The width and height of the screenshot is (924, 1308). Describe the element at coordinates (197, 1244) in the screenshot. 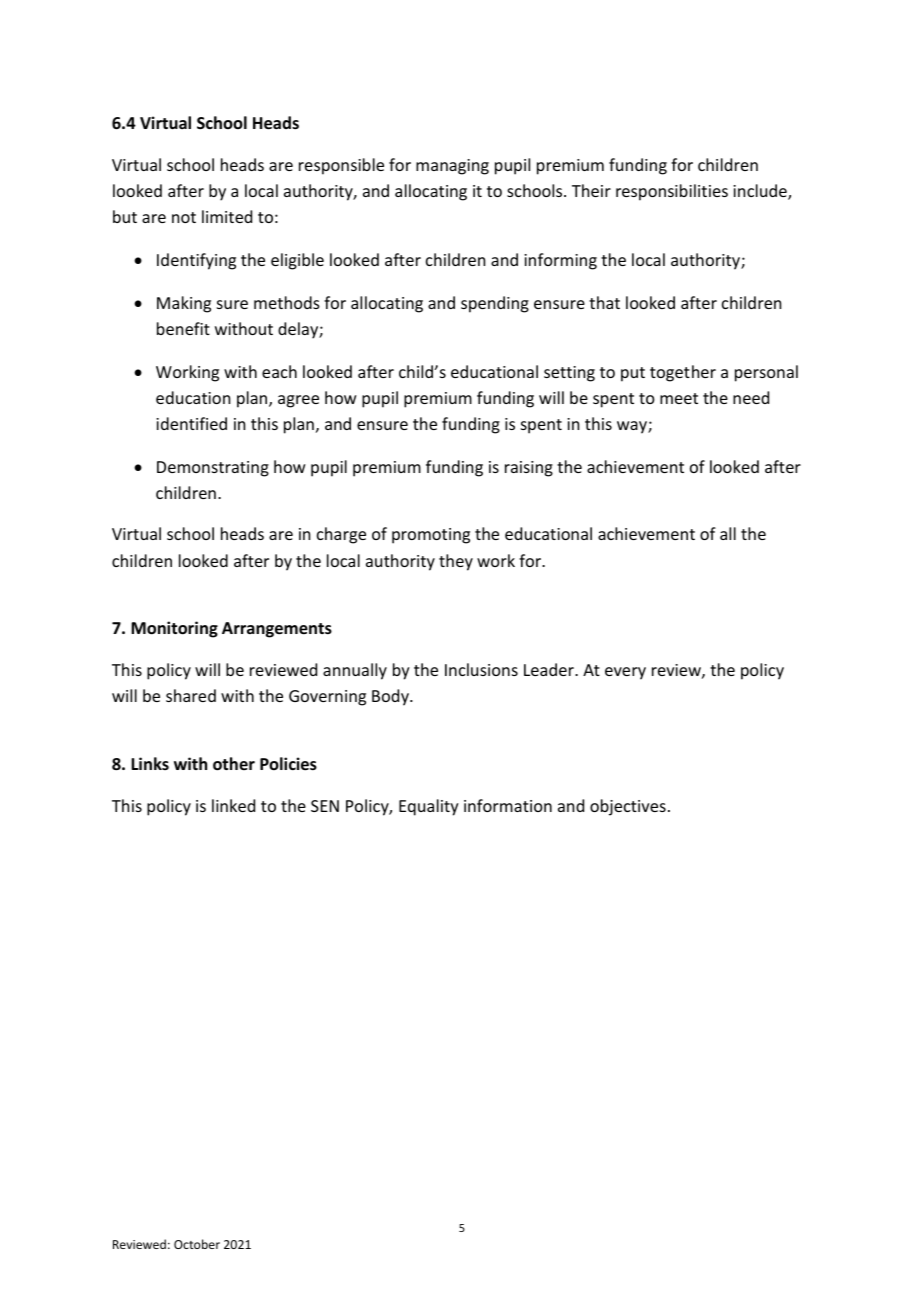

I see `October` at that location.
